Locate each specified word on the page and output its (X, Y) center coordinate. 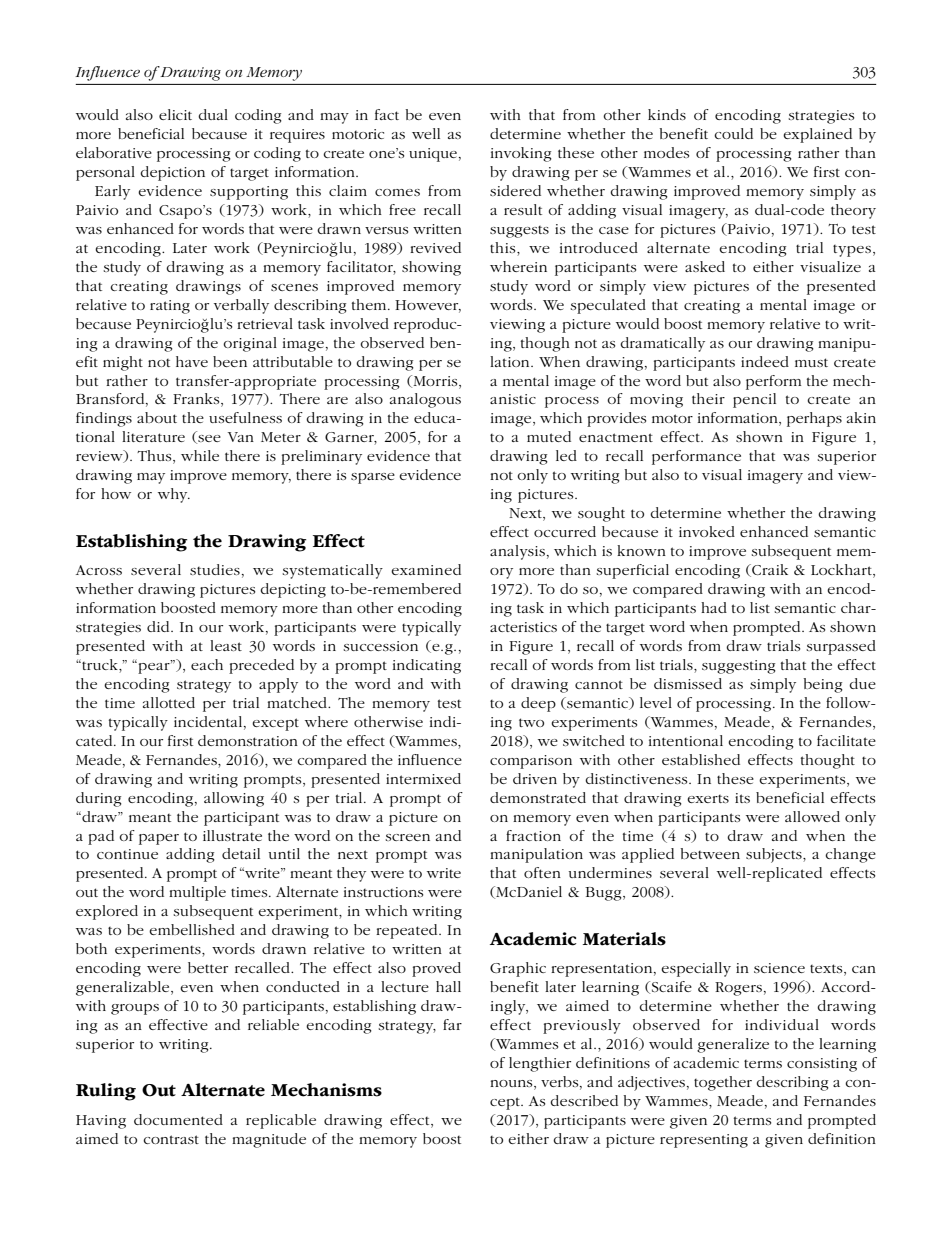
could (733, 133)
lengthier (540, 1064)
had (714, 607)
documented (178, 1119)
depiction (172, 173)
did (159, 626)
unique (433, 155)
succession (380, 646)
